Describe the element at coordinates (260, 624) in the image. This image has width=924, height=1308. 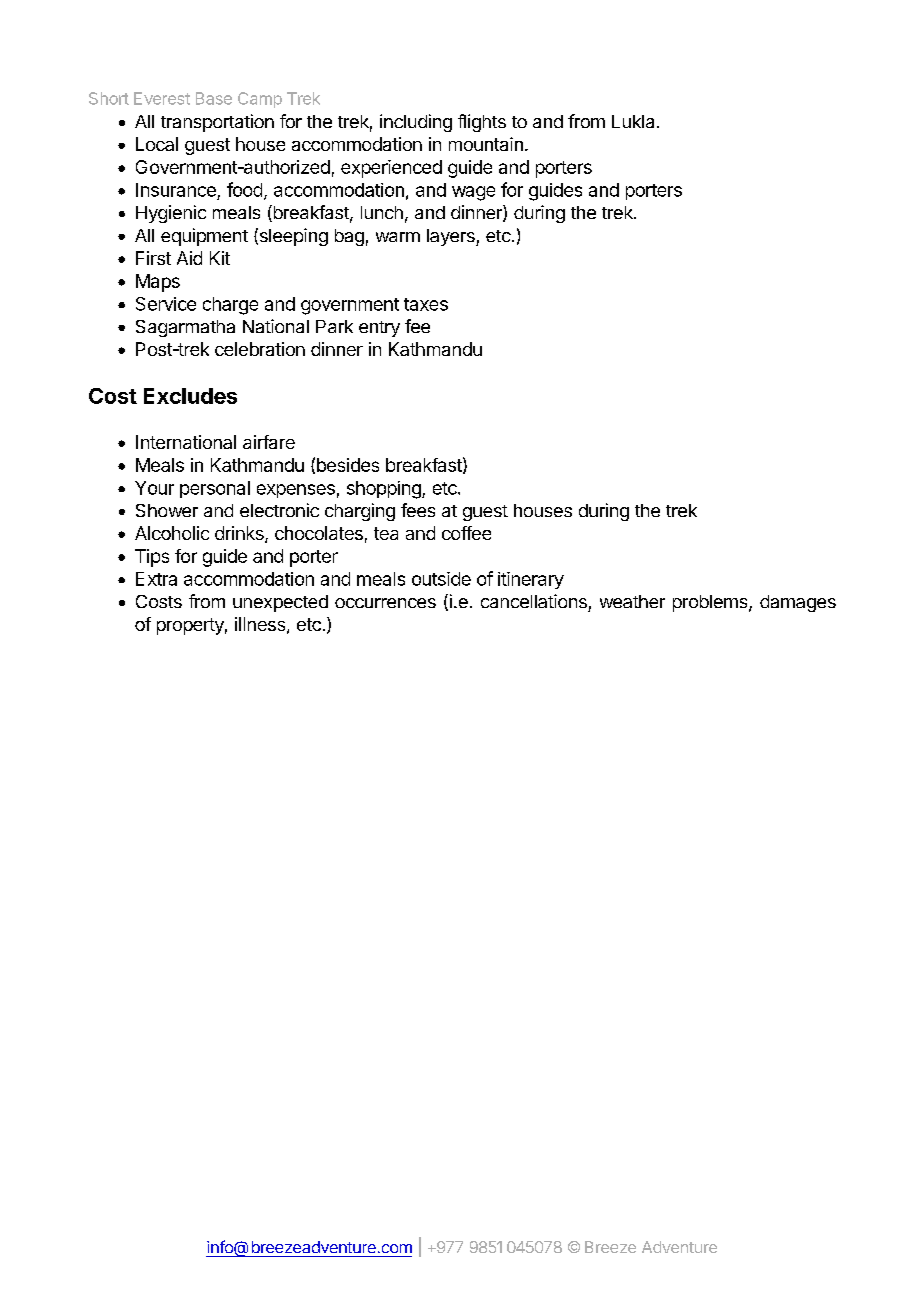
I see `illness` at that location.
